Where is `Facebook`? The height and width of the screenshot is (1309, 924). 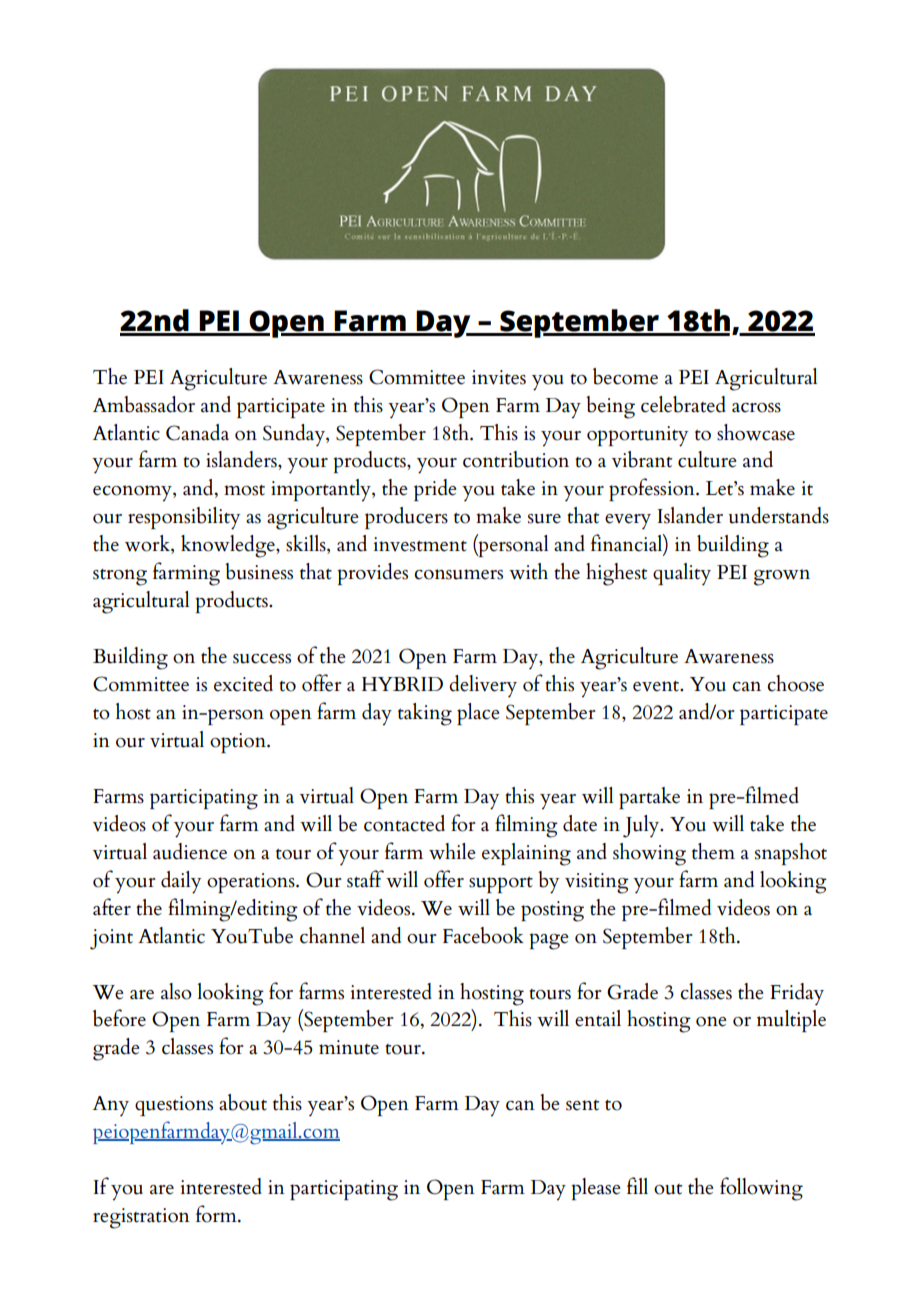
Facebook is located at coordinates (483, 935).
